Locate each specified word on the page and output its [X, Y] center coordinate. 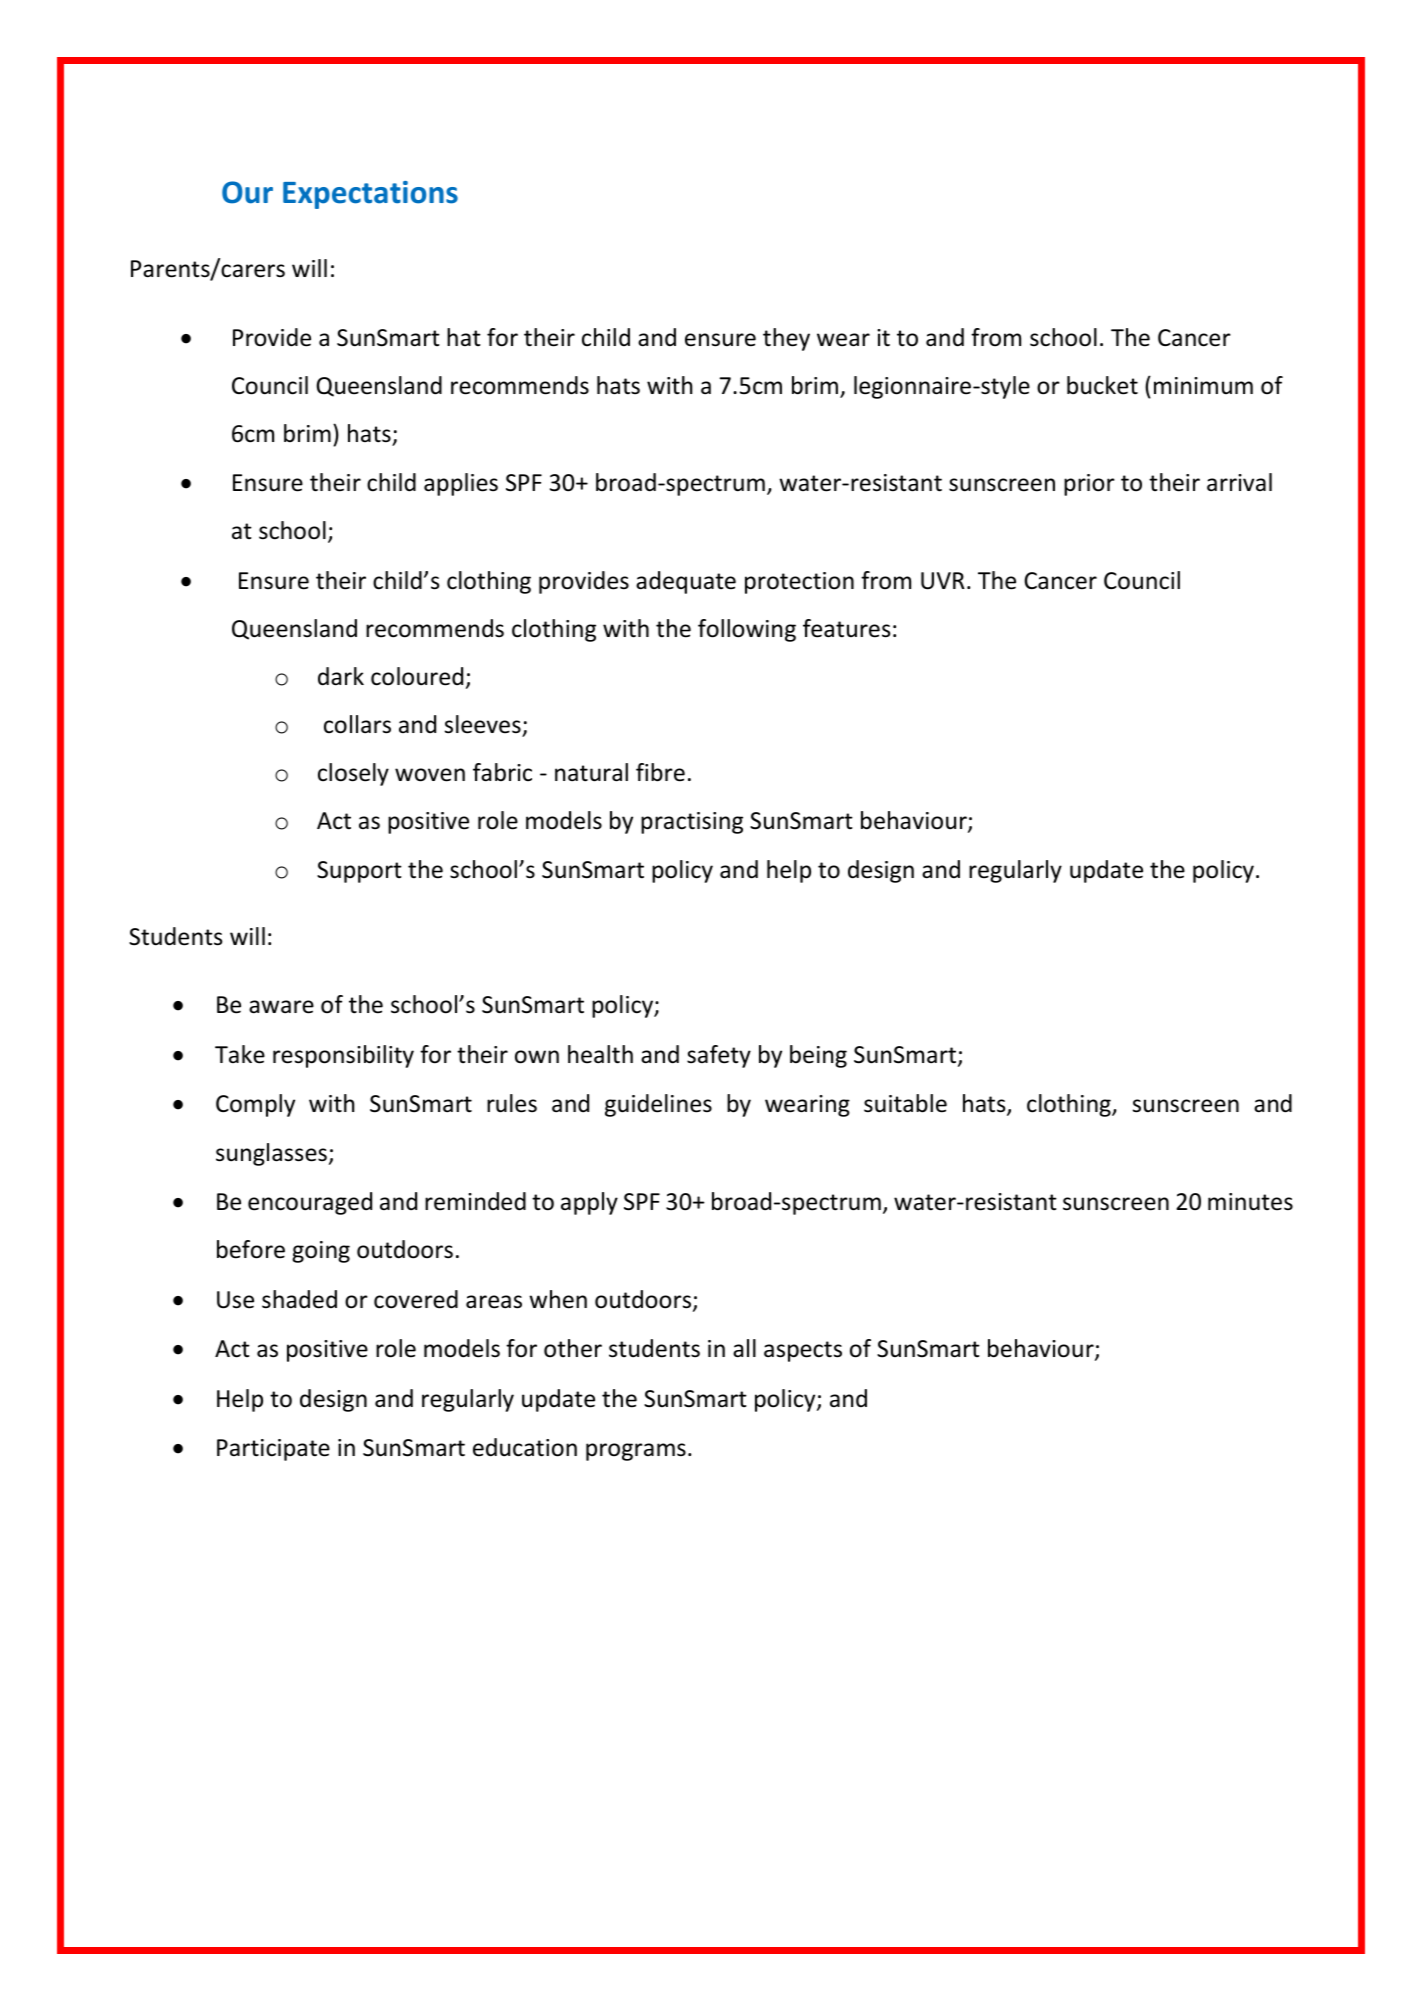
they [786, 339]
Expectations [370, 195]
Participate [273, 1450]
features [847, 628]
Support [359, 872]
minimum [1203, 385]
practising [692, 823]
